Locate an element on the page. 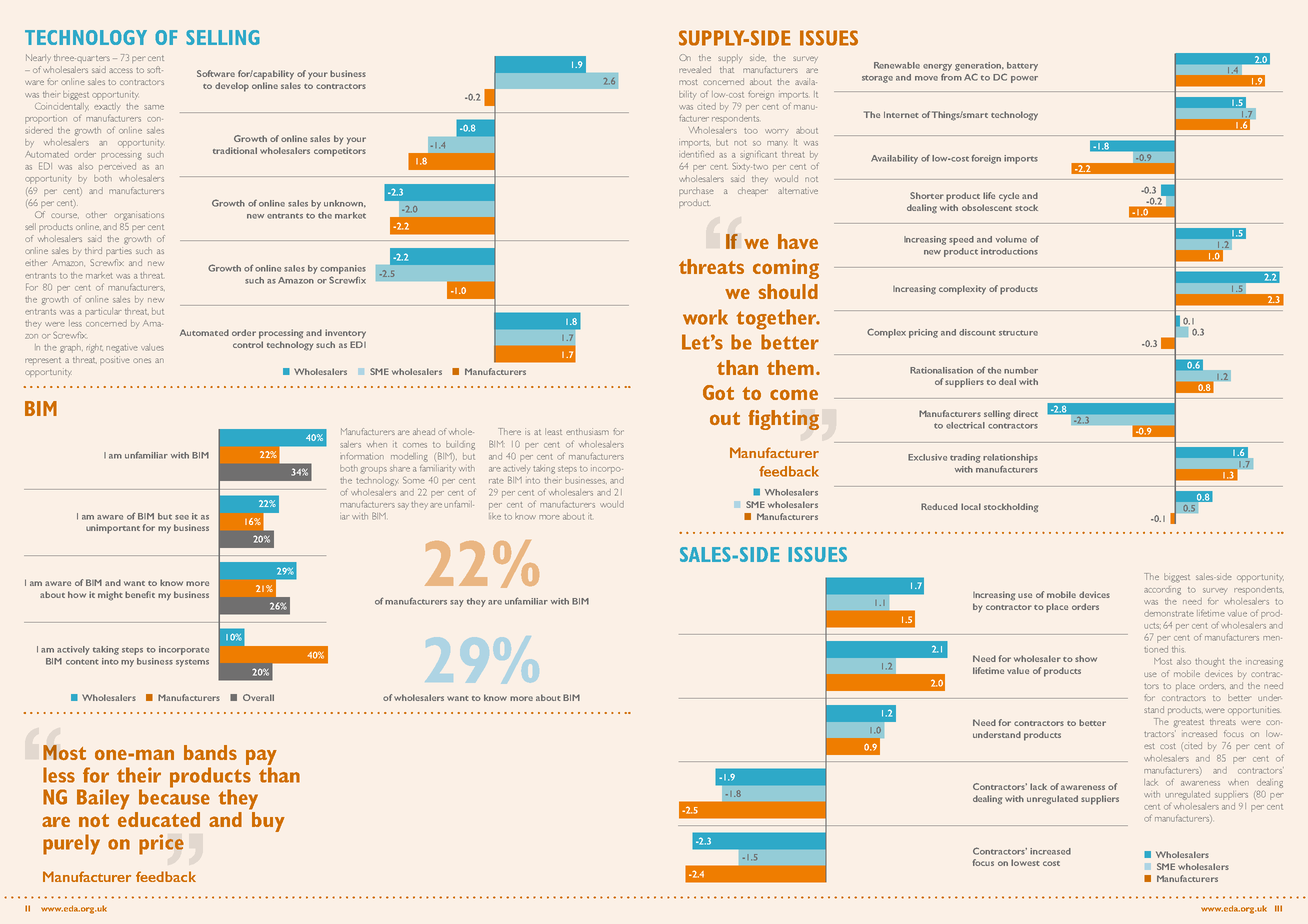  like is located at coordinates (495, 516).
